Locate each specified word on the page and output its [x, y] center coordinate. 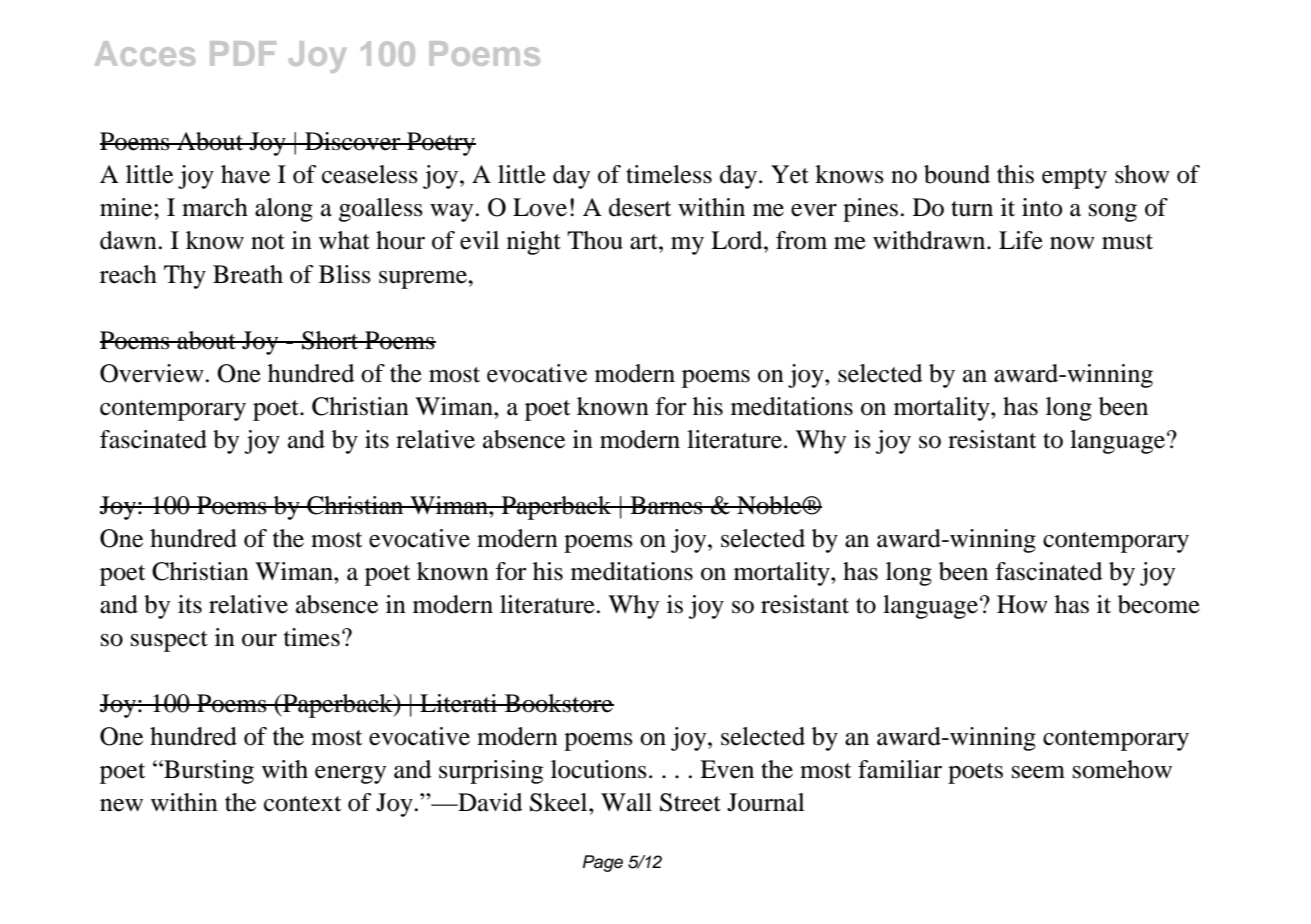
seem [1038, 772]
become [1159, 604]
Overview [152, 373]
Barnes [666, 505]
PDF [243, 53]
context [303, 804]
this [1015, 174]
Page [603, 863]
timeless [669, 174]
